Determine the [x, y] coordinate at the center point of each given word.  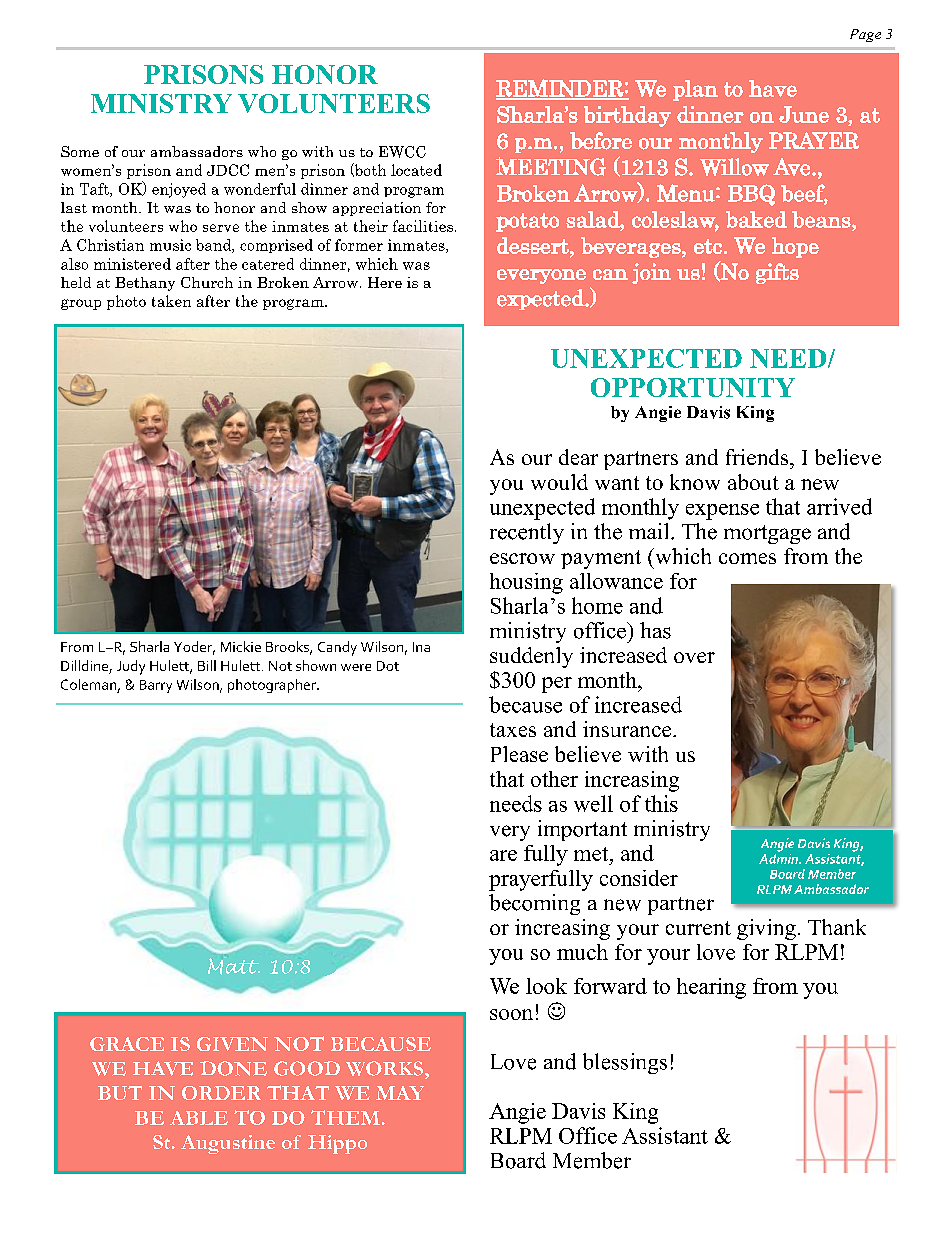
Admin [779, 857]
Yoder [194, 648]
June [804, 114]
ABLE [199, 1118]
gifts [777, 273]
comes [747, 558]
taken [171, 301]
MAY [400, 1093]
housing [526, 583]
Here [385, 282]
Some [80, 151]
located [416, 170]
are [503, 855]
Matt [234, 966]
